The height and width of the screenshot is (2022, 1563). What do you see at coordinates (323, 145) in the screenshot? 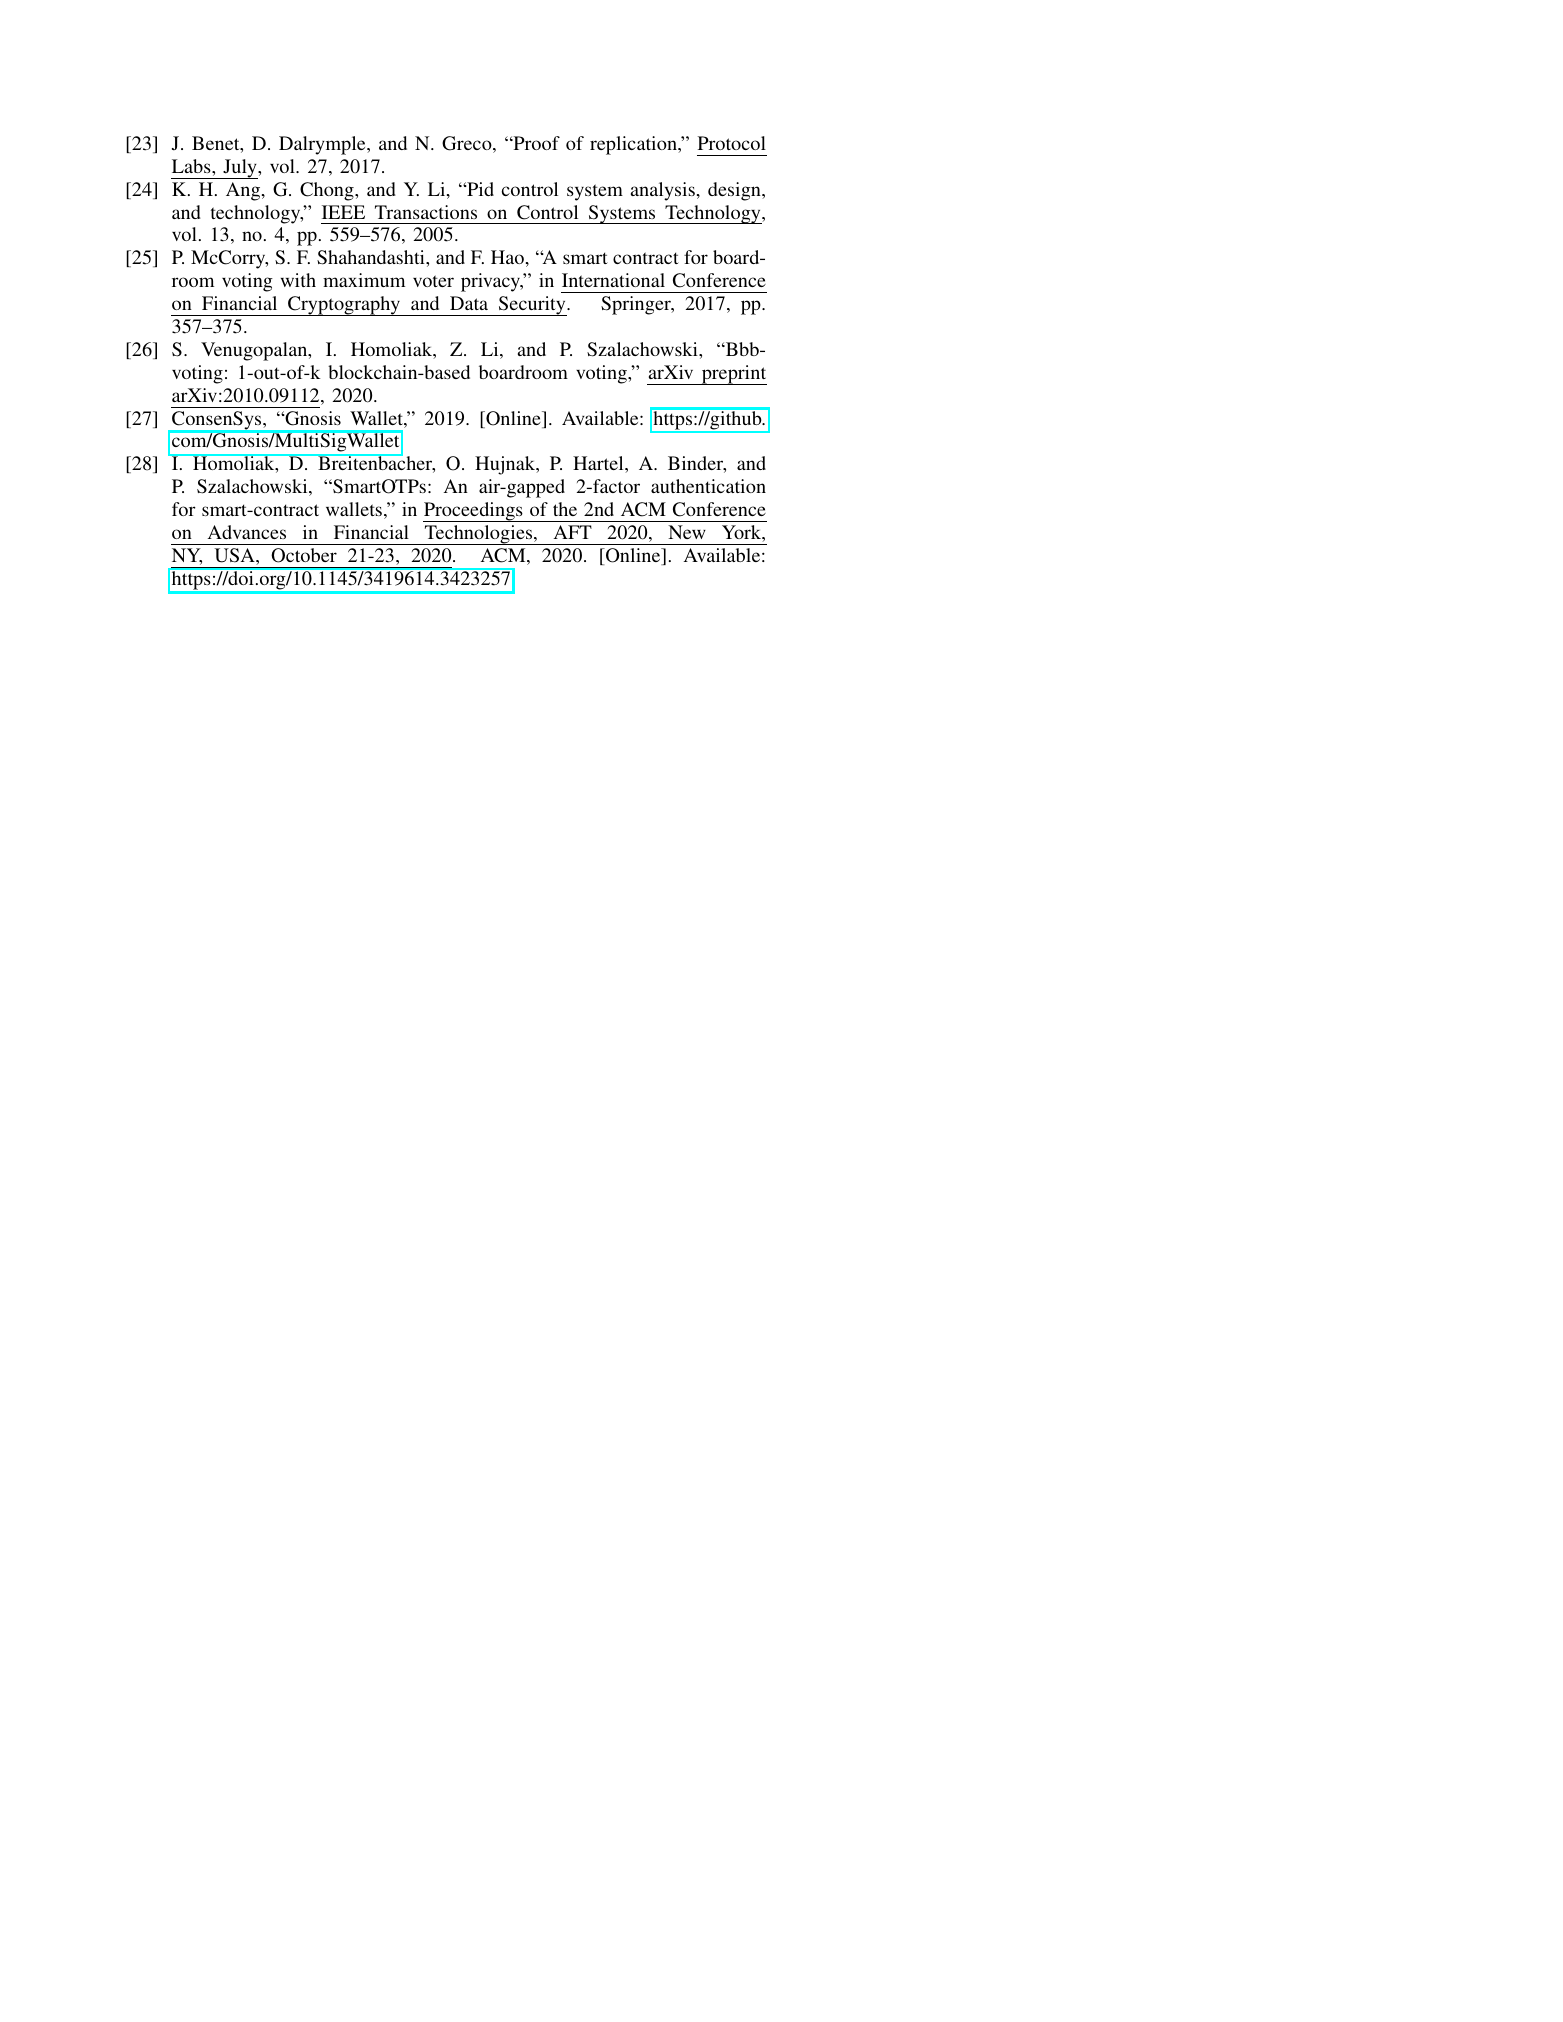
I see `Dalrymple` at bounding box center [323, 145].
